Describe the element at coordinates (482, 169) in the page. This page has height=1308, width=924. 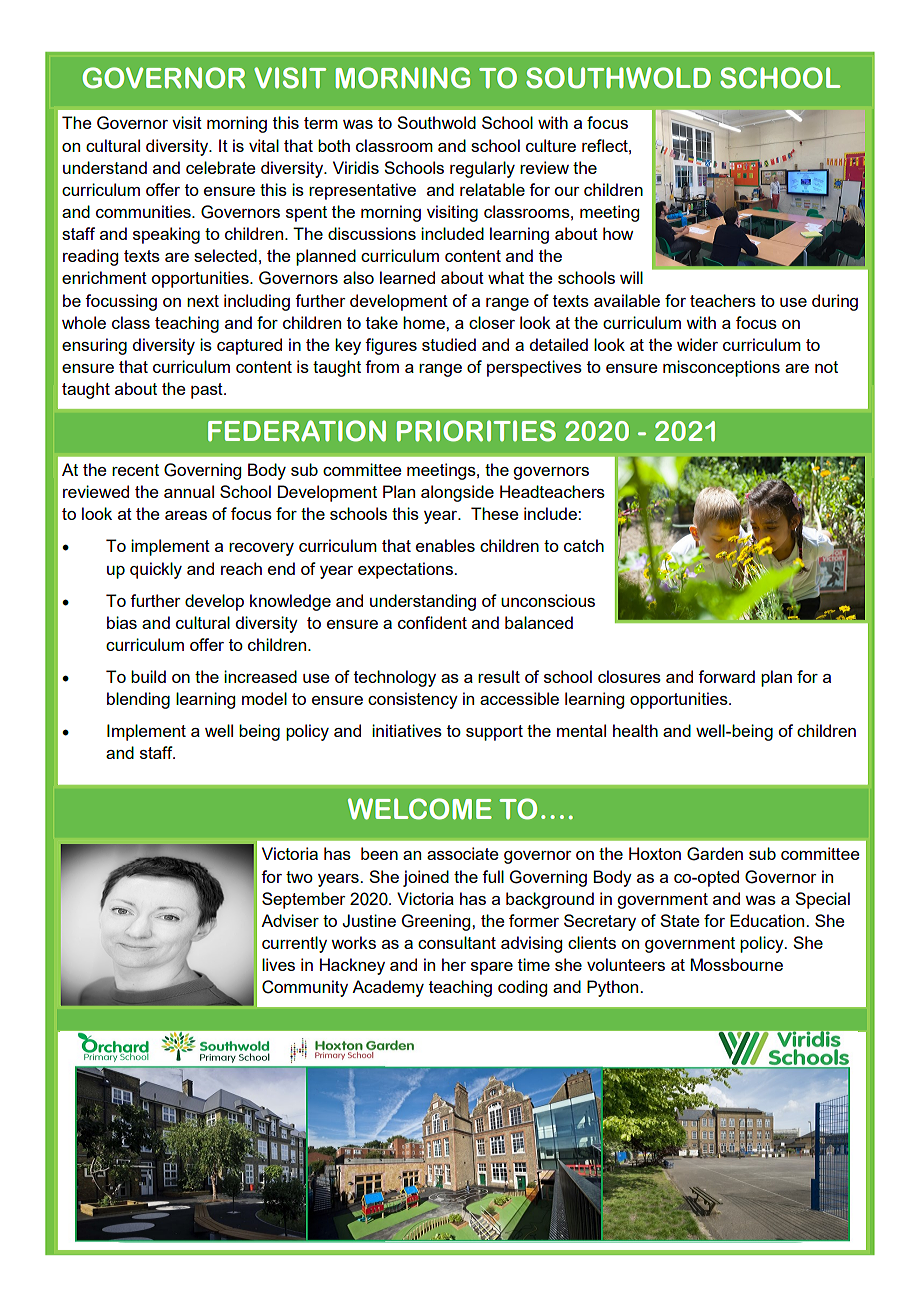
I see `regularly` at that location.
